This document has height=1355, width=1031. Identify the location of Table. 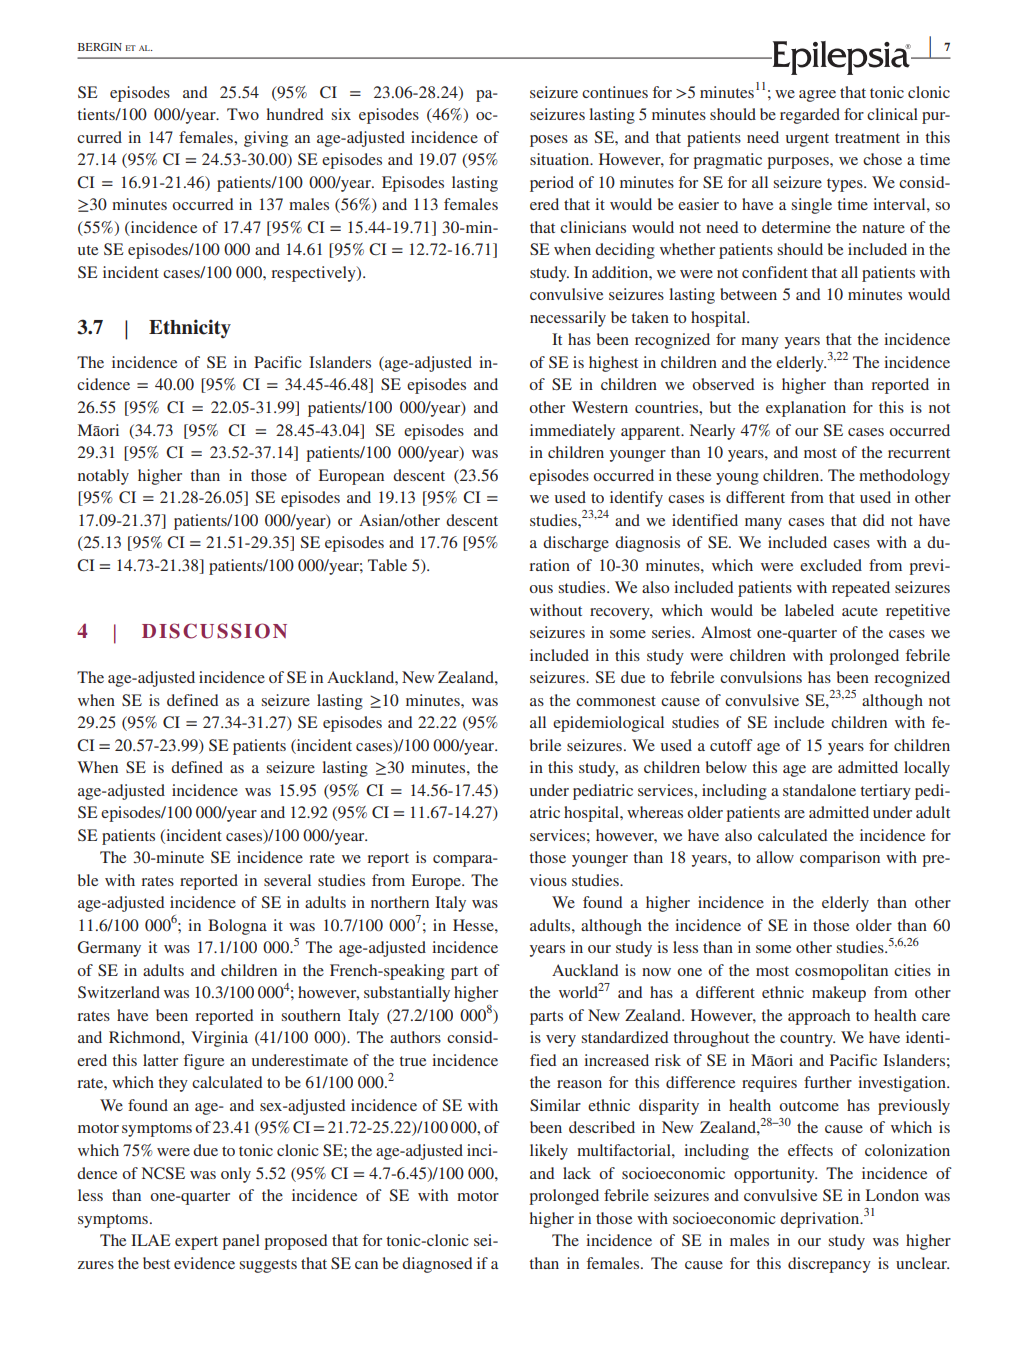
(387, 565).
